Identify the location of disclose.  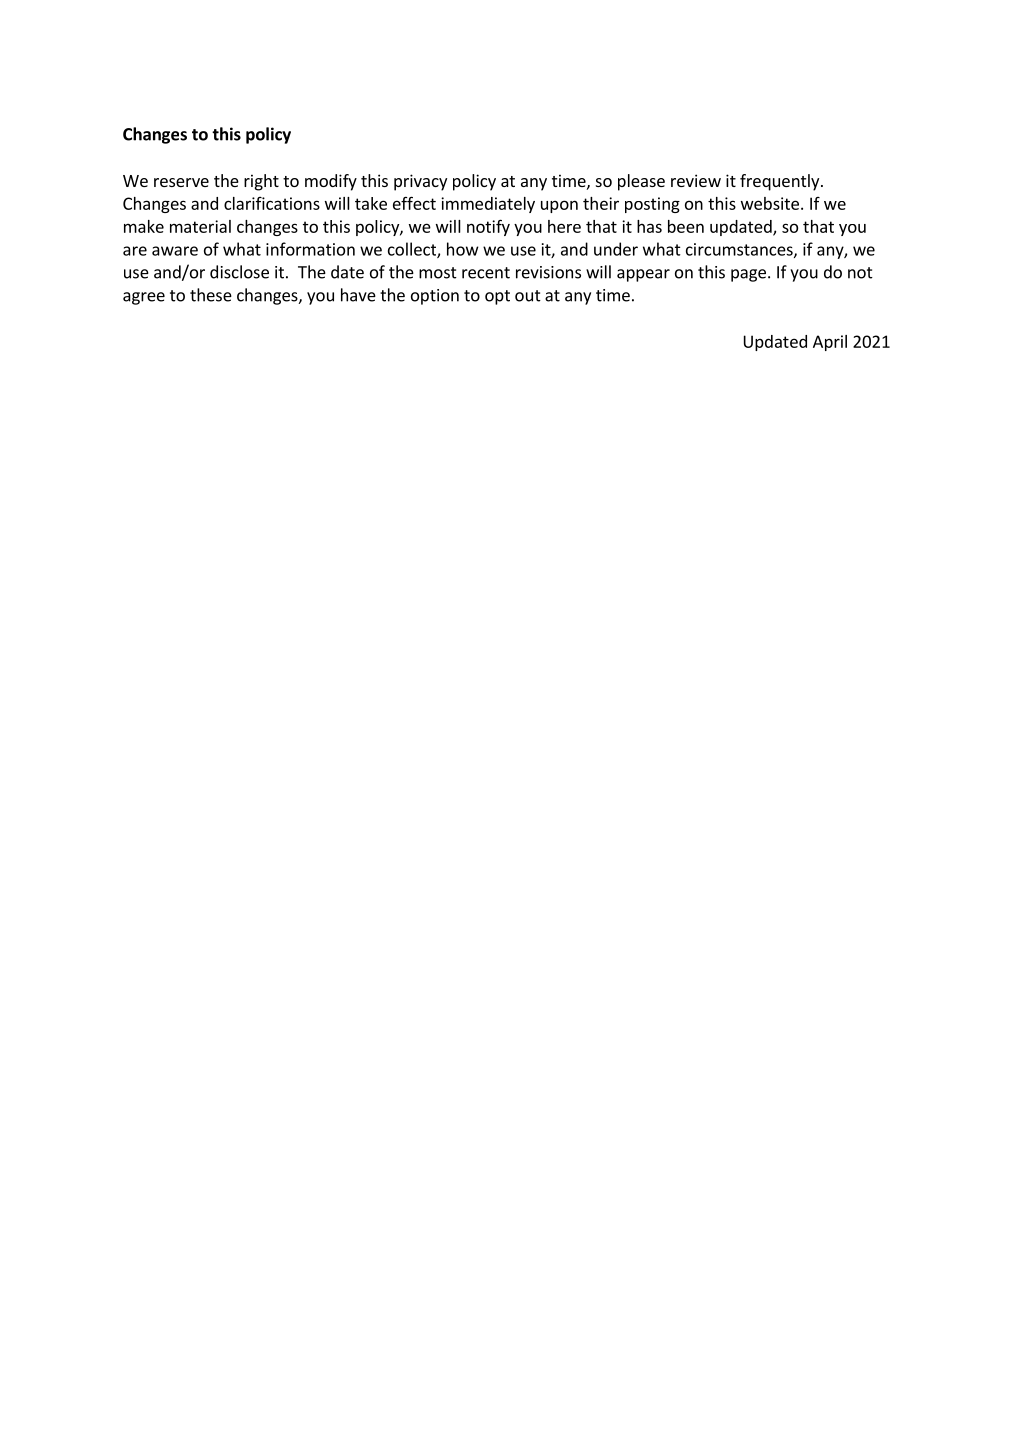
(239, 272).
